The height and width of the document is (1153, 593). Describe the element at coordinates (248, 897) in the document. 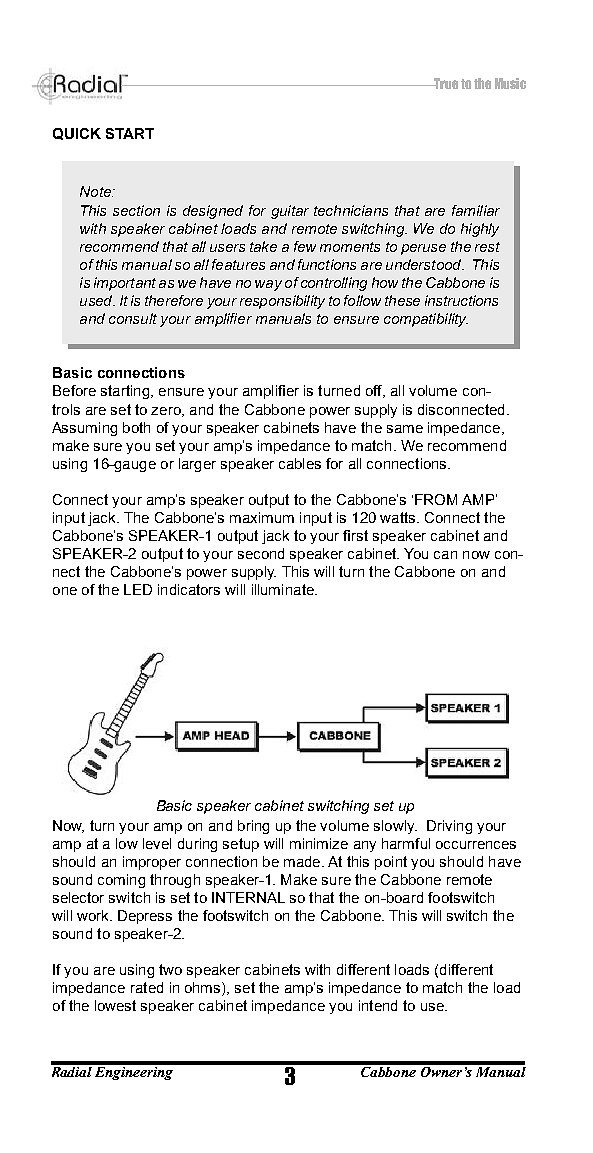

I see `INTERNAL` at that location.
